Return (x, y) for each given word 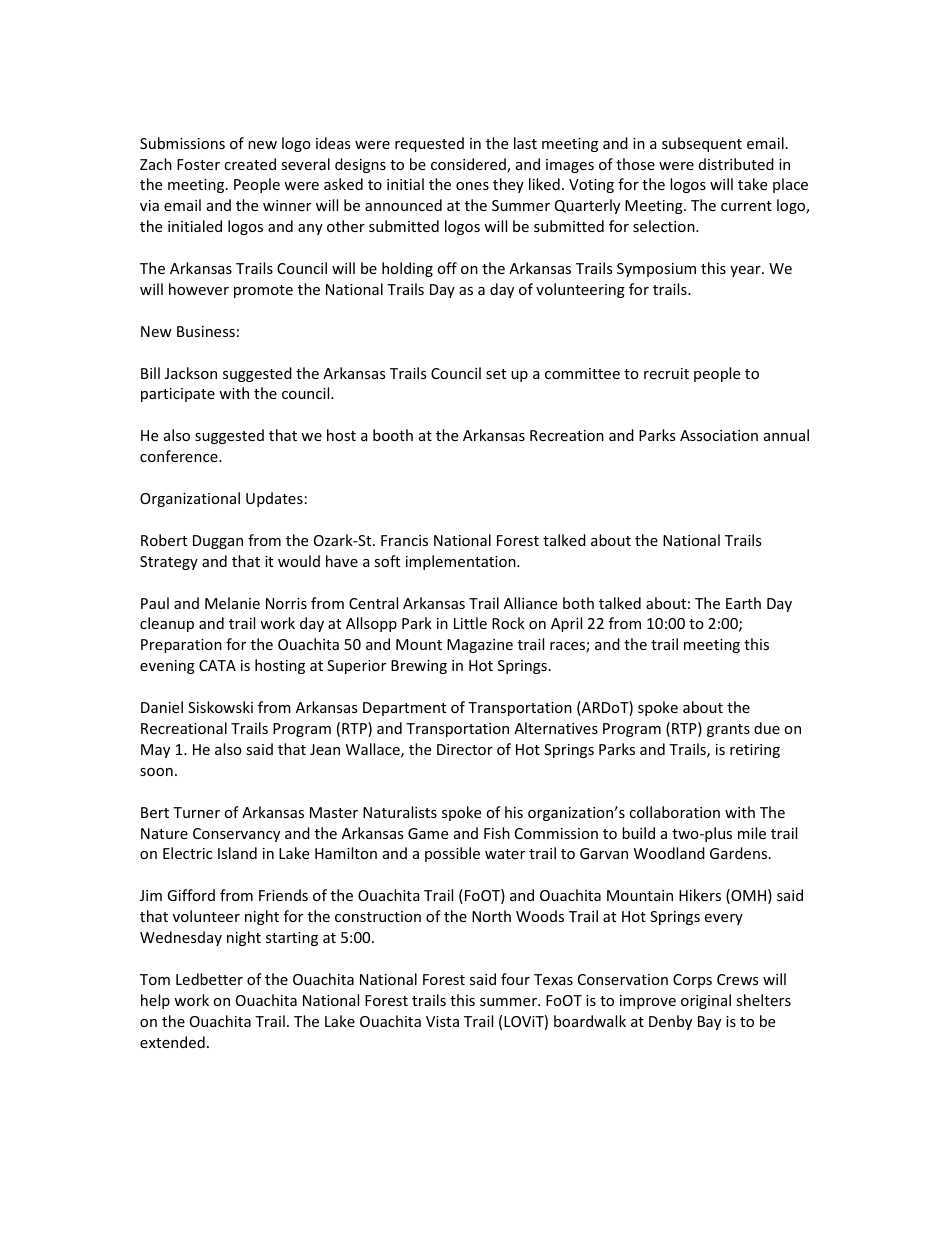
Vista (442, 1021)
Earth (743, 603)
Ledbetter (209, 979)
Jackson (191, 373)
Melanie (232, 603)
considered (469, 165)
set (496, 374)
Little (470, 623)
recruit (666, 373)
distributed (736, 164)
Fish (497, 833)
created (250, 164)
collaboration (674, 812)
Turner (196, 812)
